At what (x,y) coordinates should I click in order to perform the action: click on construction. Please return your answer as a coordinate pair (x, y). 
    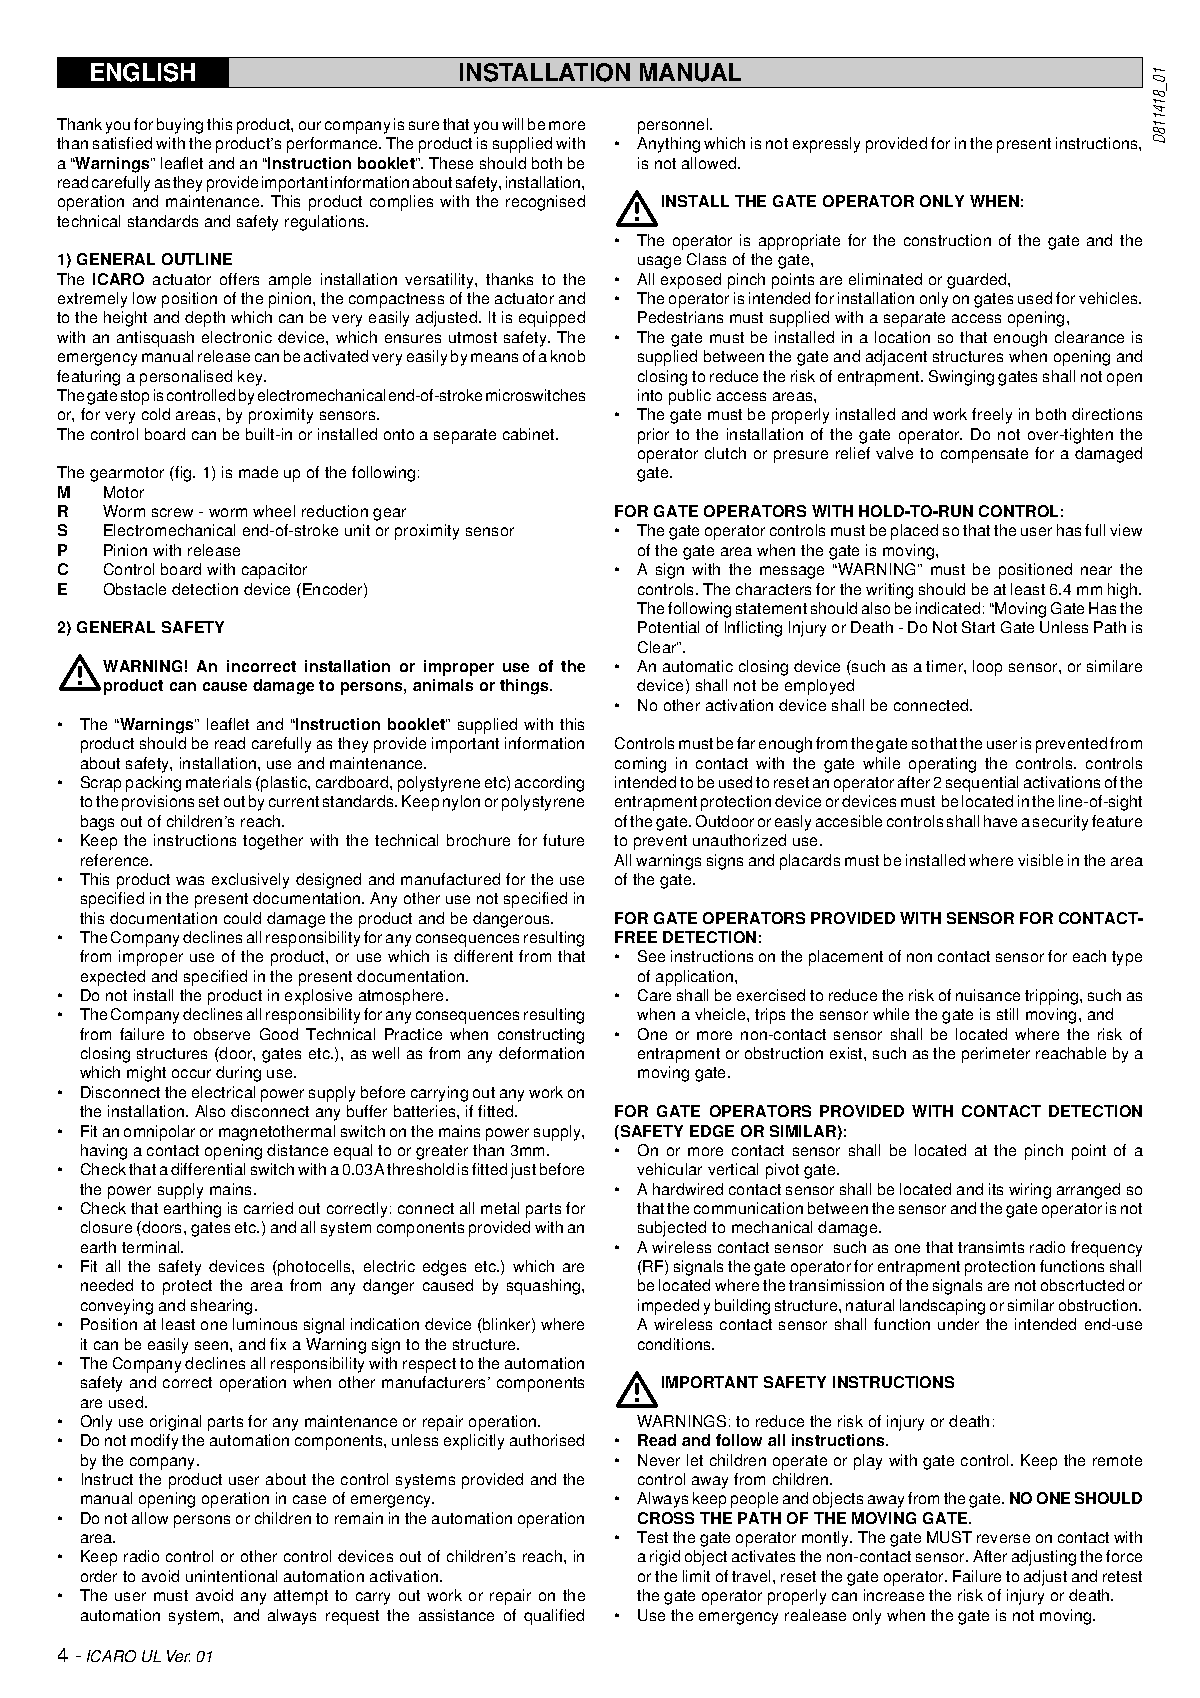
    Looking at the image, I should click on (947, 240).
